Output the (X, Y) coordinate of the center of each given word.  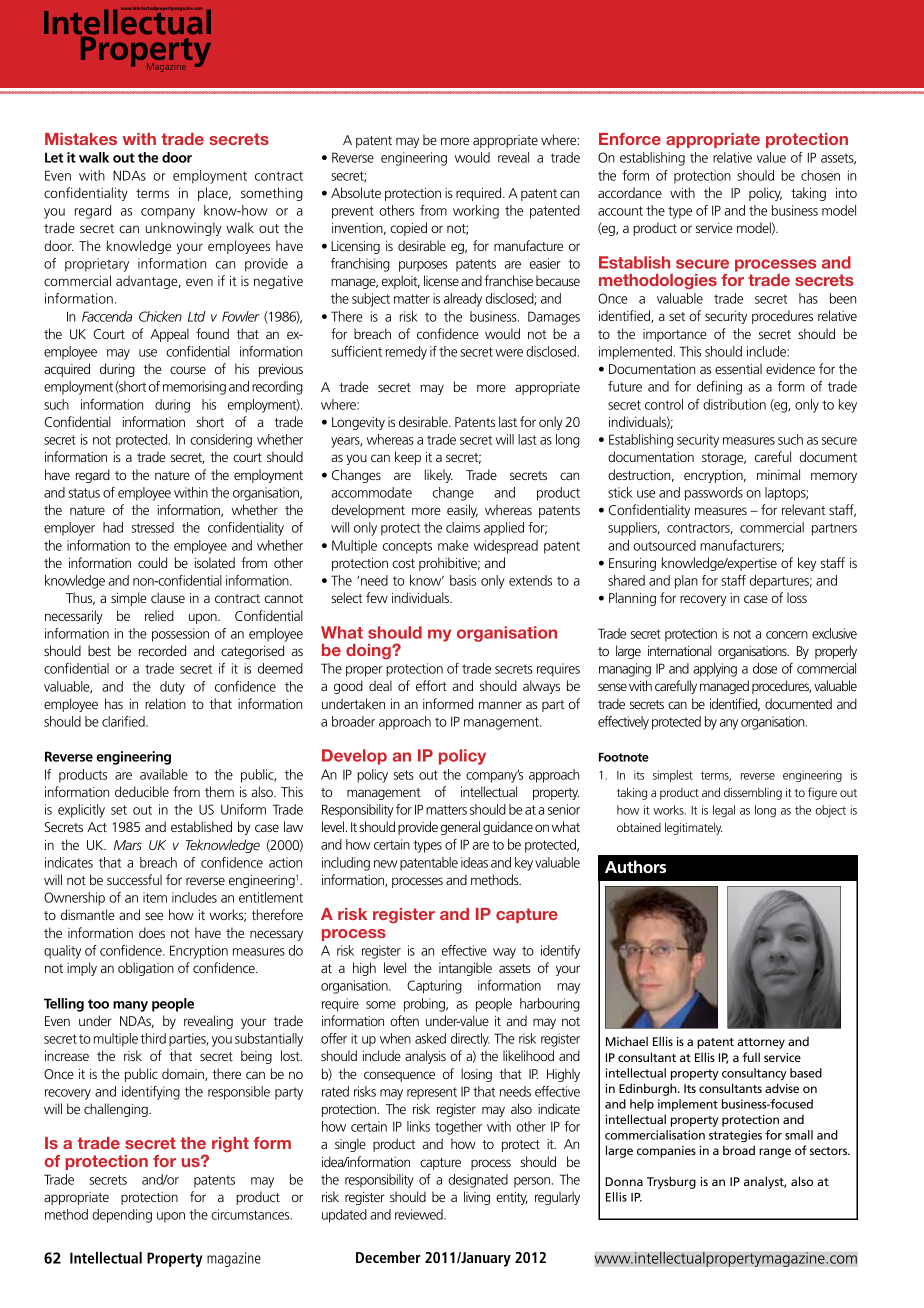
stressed (153, 527)
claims (463, 527)
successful (134, 879)
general (460, 828)
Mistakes (81, 139)
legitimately (693, 828)
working (476, 212)
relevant (803, 509)
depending (122, 1216)
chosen (820, 175)
